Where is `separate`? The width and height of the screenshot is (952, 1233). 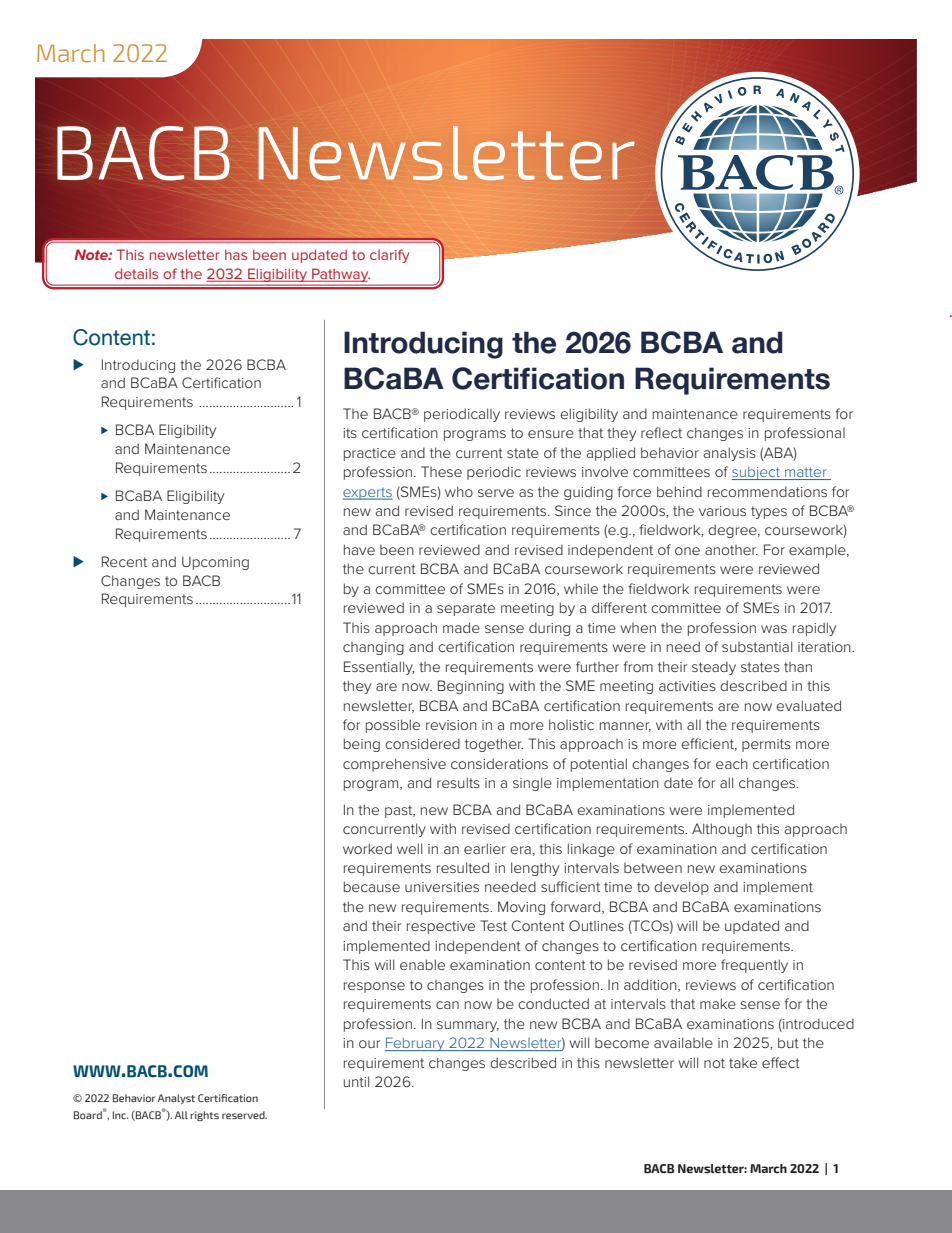 separate is located at coordinates (466, 609).
